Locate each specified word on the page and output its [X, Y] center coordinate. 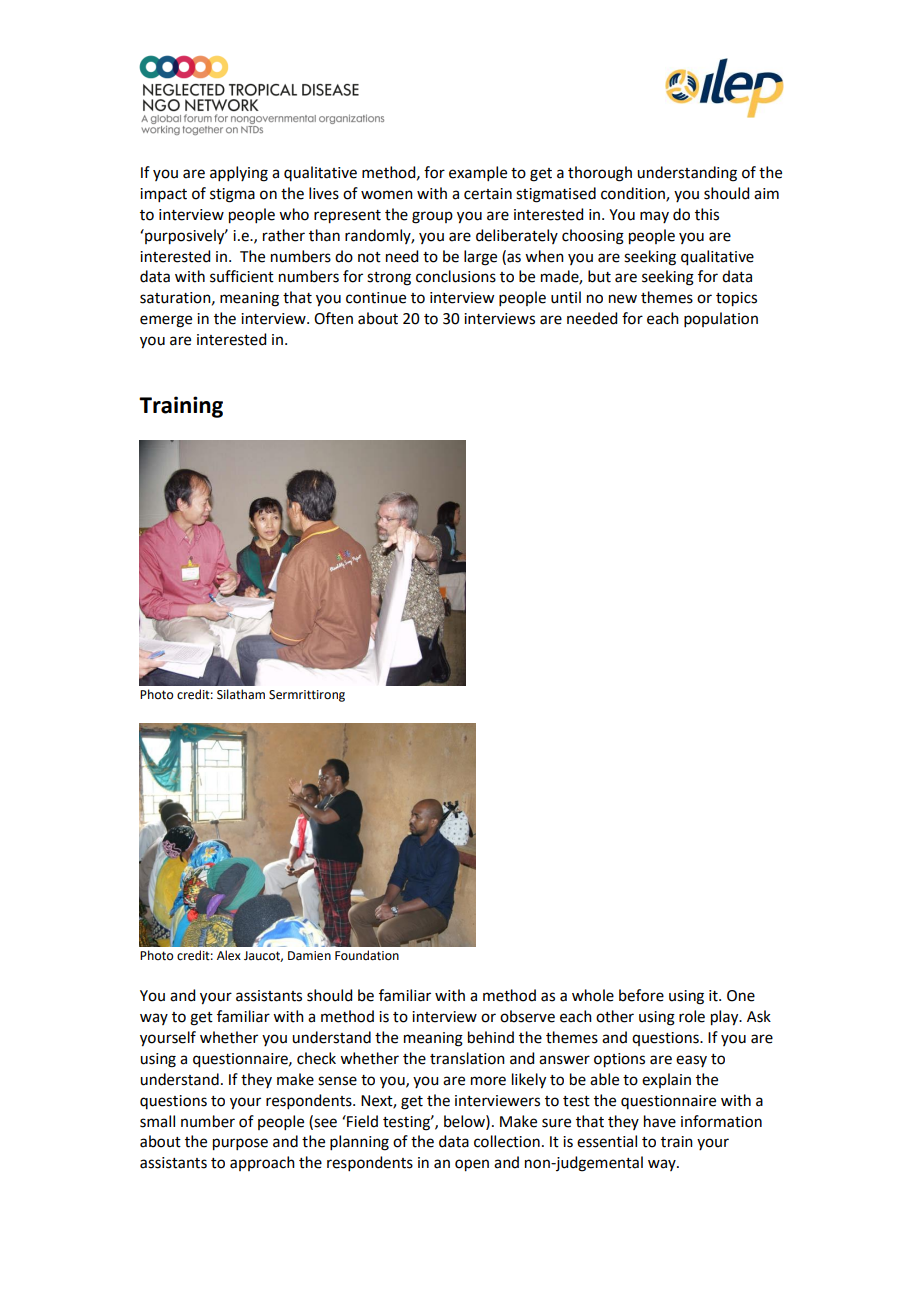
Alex [229, 955]
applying [239, 174]
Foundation [367, 955]
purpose [240, 1144]
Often [333, 318]
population [721, 319]
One [741, 996]
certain [488, 194]
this [707, 214]
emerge [166, 321]
